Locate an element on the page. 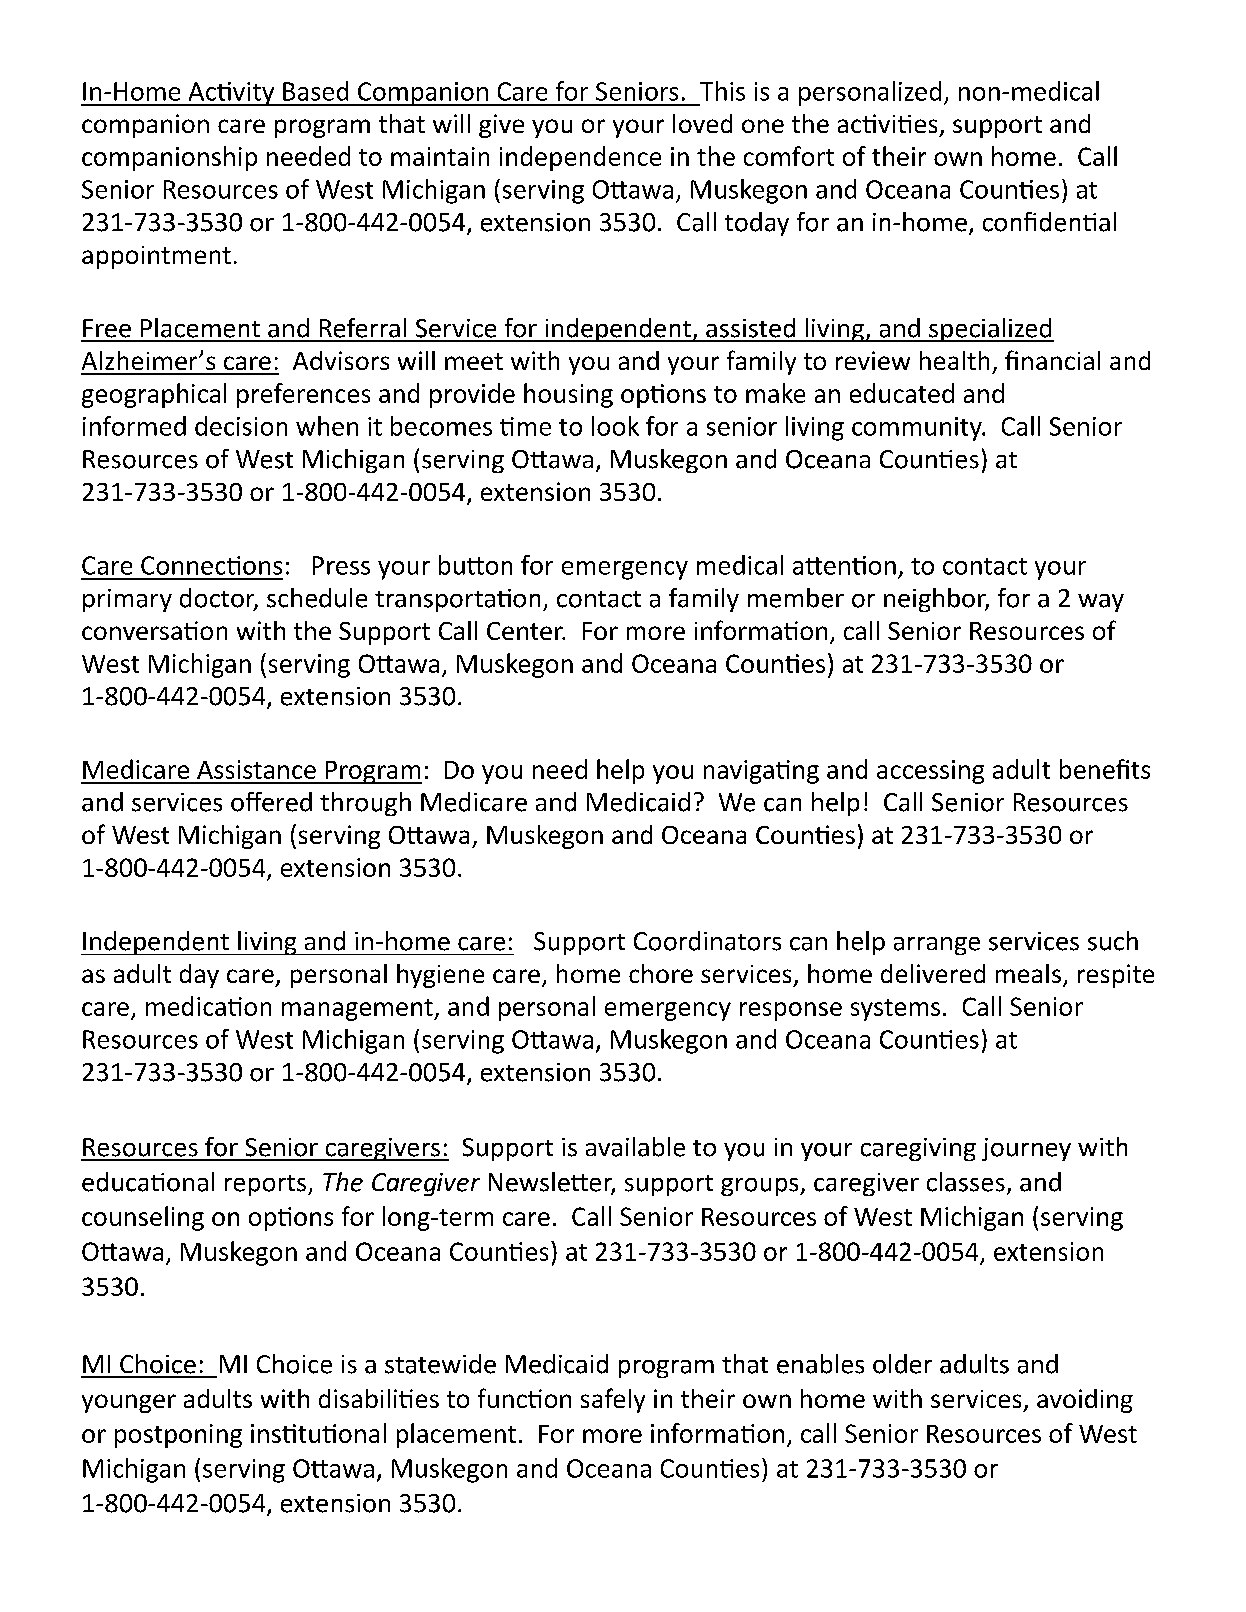  chore is located at coordinates (661, 973).
